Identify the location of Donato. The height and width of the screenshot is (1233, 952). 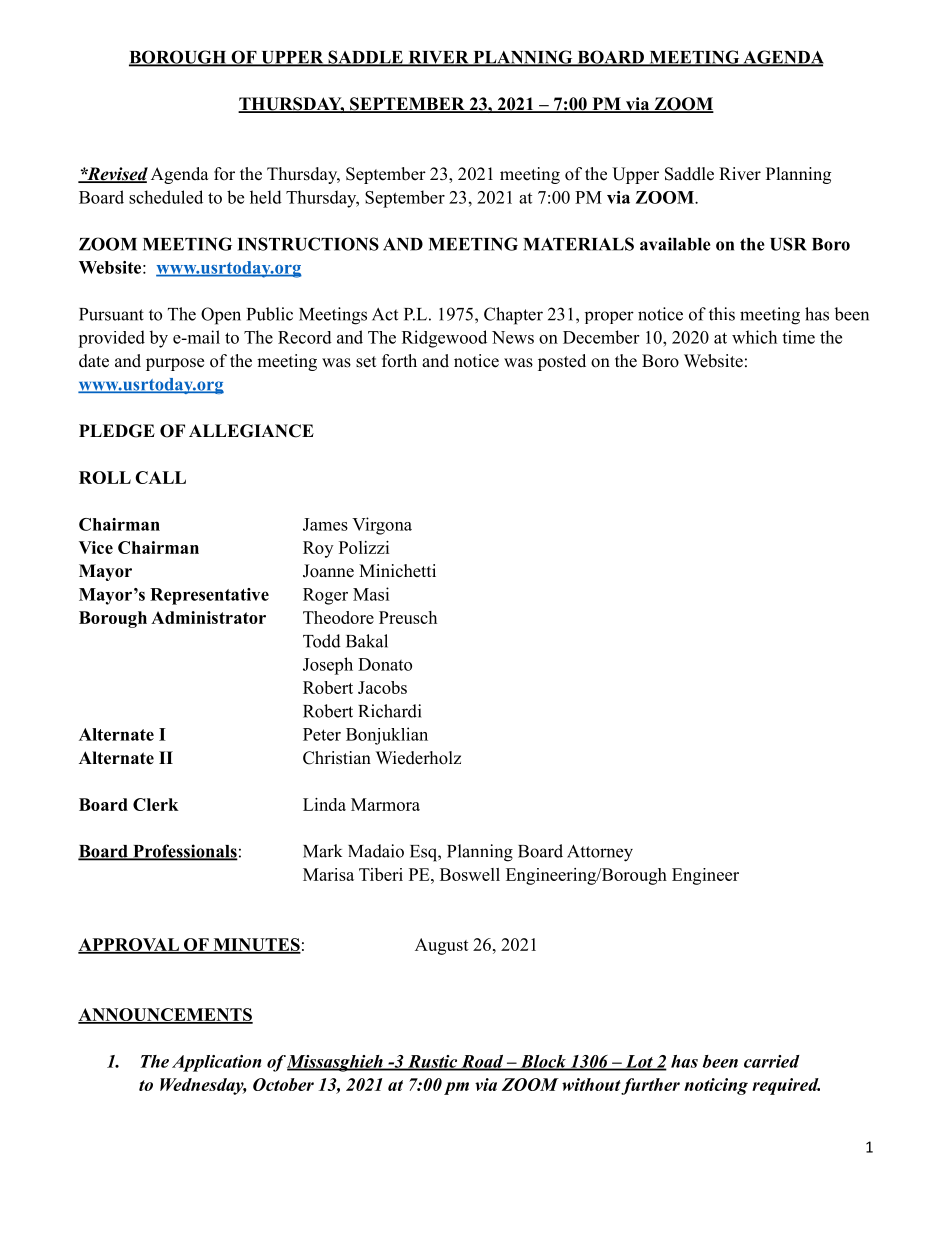
(385, 664).
